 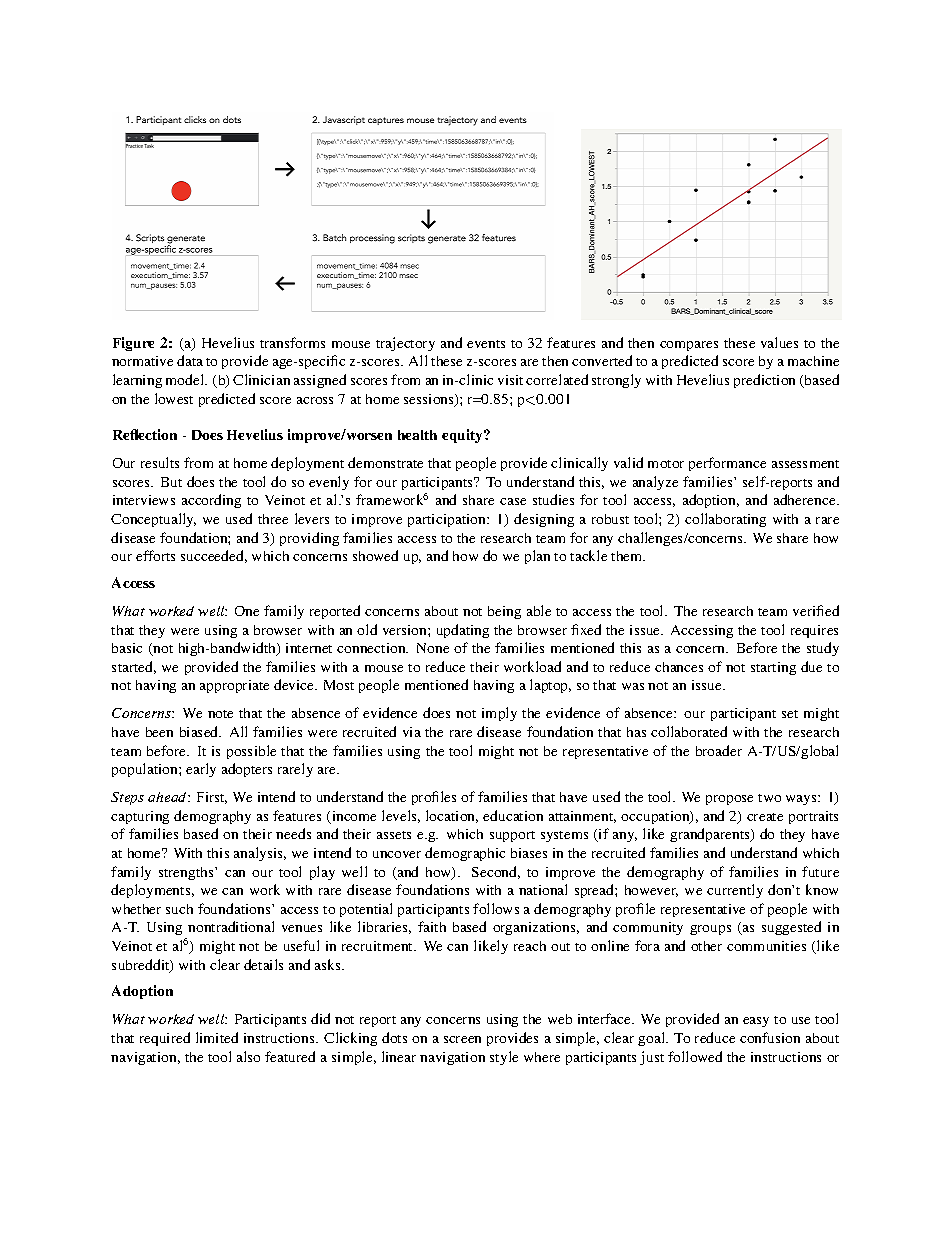 I want to click on prediction, so click(x=764, y=381).
